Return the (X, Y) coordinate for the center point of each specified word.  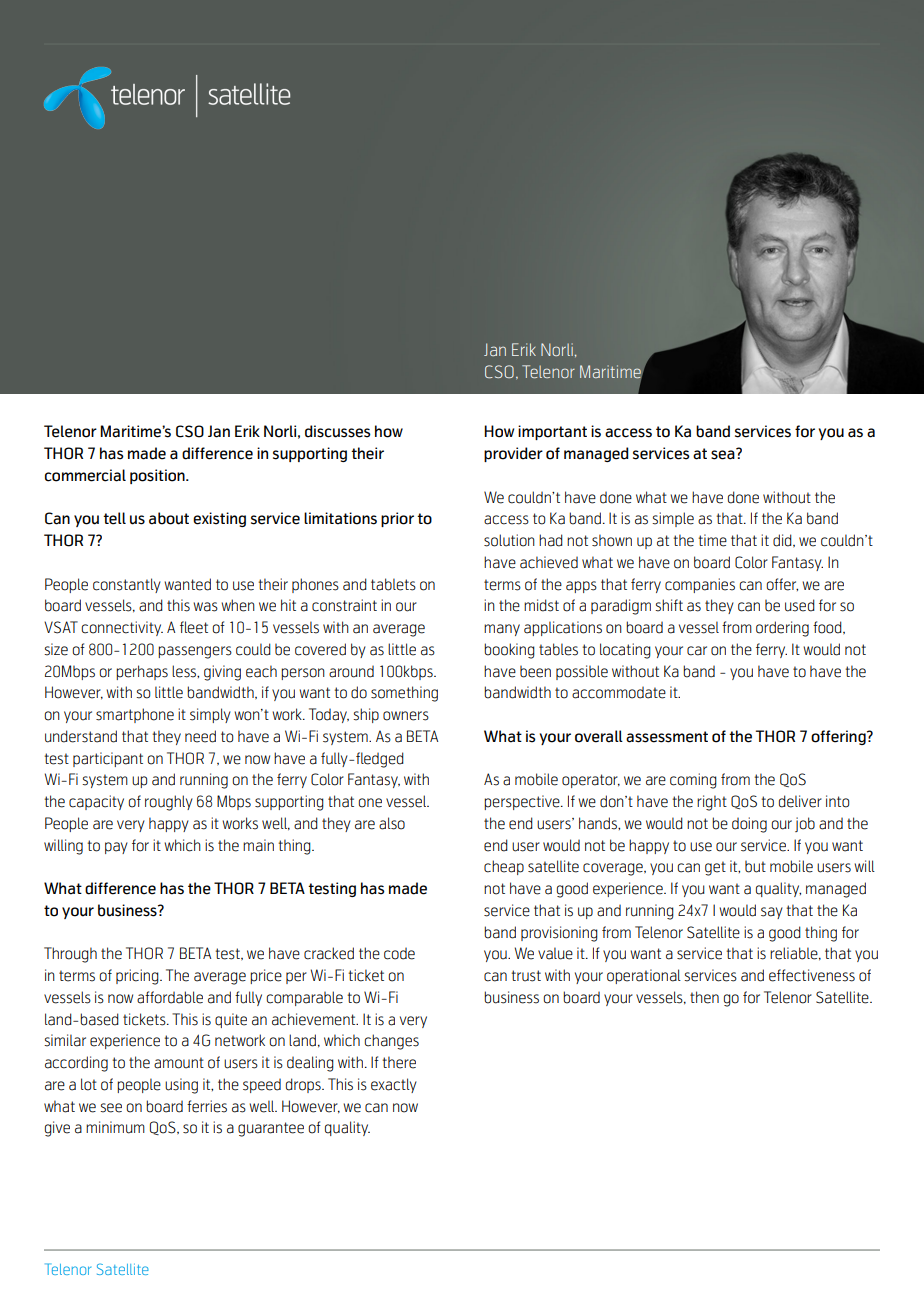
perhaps (142, 672)
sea (724, 454)
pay (116, 848)
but (755, 866)
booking (509, 651)
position (158, 476)
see (111, 1108)
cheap (504, 867)
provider (513, 454)
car (697, 651)
